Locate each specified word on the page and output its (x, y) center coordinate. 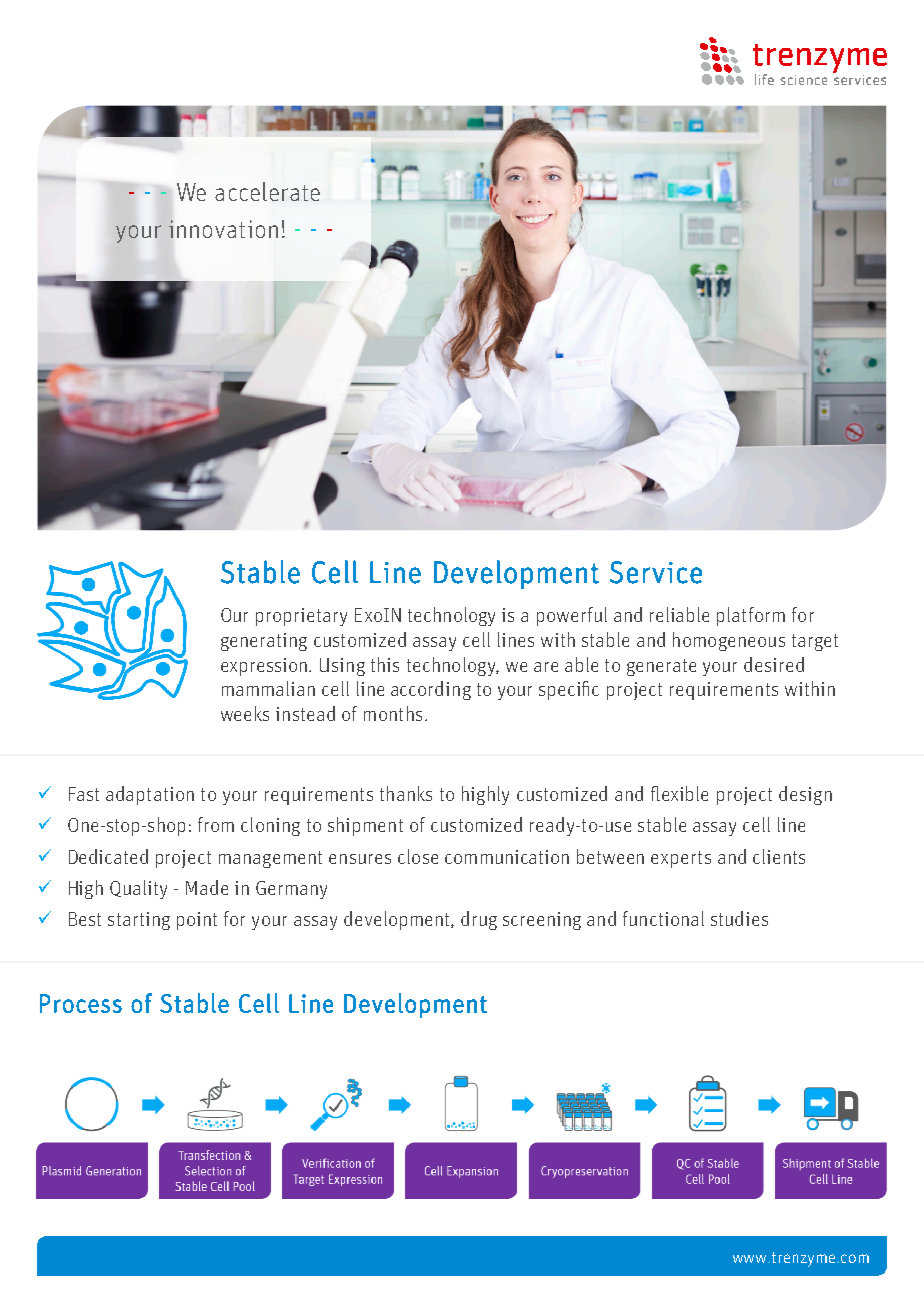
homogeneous (729, 641)
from (216, 824)
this (385, 664)
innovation (223, 229)
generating (264, 642)
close (418, 856)
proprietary (301, 617)
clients (779, 856)
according (431, 690)
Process (81, 1003)
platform (751, 616)
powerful (572, 616)
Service (656, 572)
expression (265, 667)
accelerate (267, 191)
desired (774, 664)
